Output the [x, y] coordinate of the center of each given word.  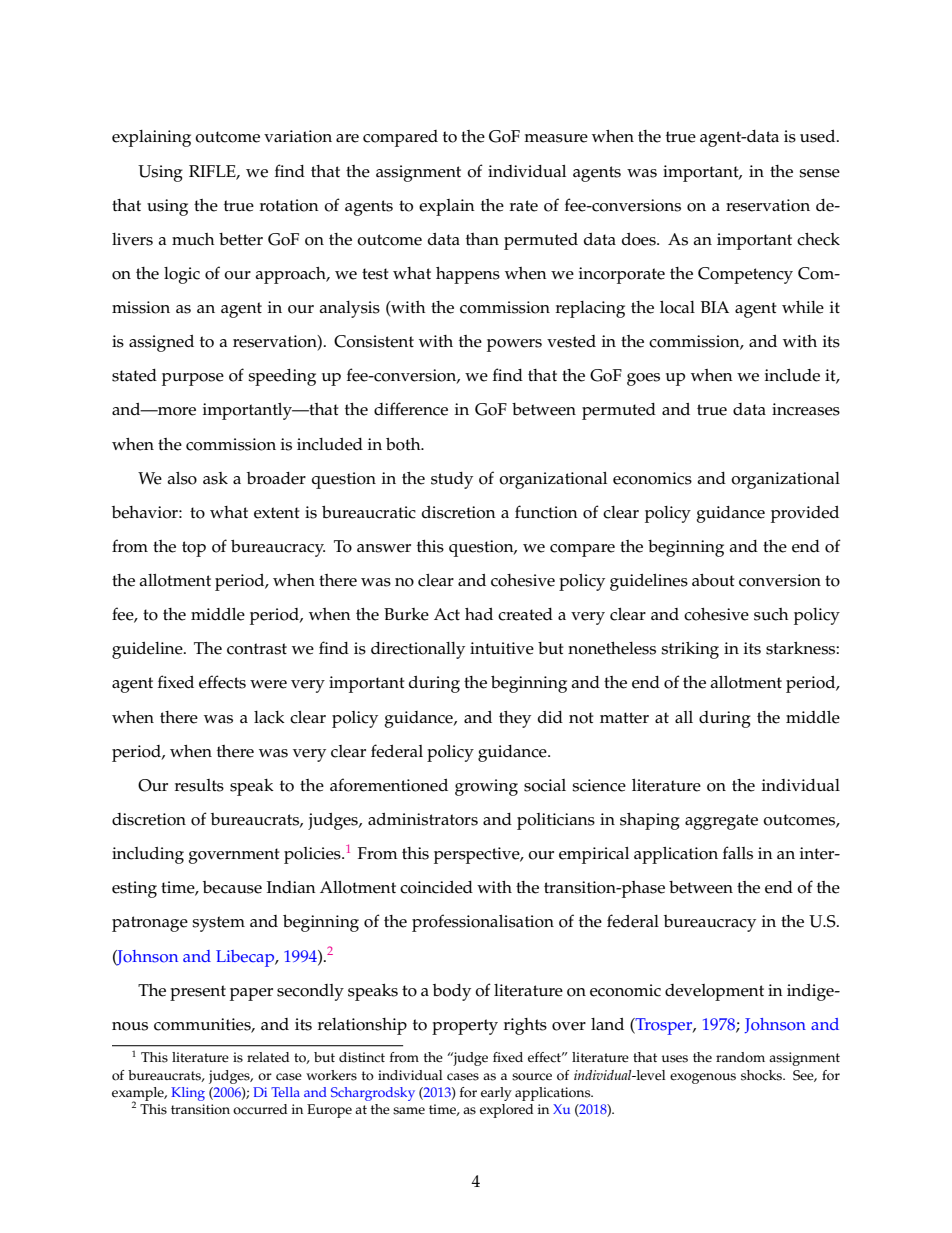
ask [215, 478]
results [199, 785]
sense [819, 173]
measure [556, 138]
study [452, 480]
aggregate [721, 822]
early [496, 1094]
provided [805, 514]
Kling [188, 1094]
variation [298, 136]
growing [486, 787]
